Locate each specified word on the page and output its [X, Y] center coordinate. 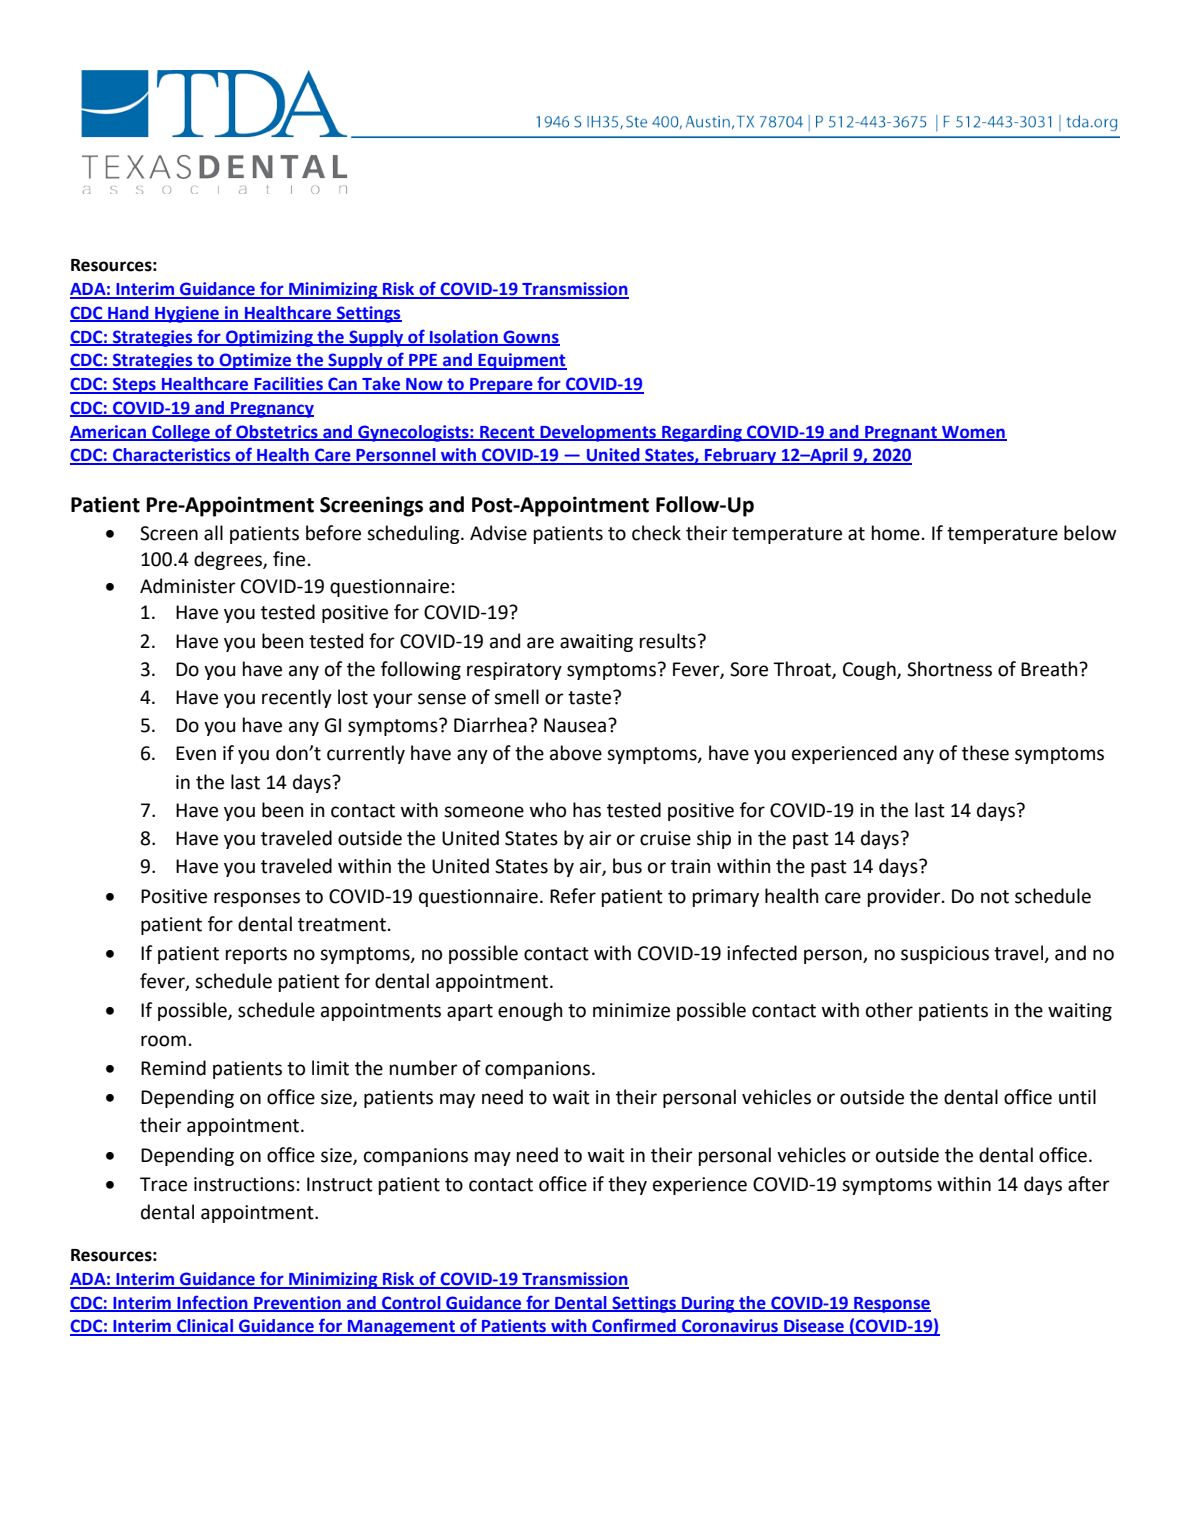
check [656, 533]
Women [973, 433]
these [985, 753]
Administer [188, 586]
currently [366, 754]
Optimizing [269, 338]
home [896, 533]
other [889, 1010]
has [587, 810]
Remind [173, 1068]
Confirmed [634, 1326]
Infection [212, 1303]
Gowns [531, 337]
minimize [631, 1010]
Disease [814, 1327]
